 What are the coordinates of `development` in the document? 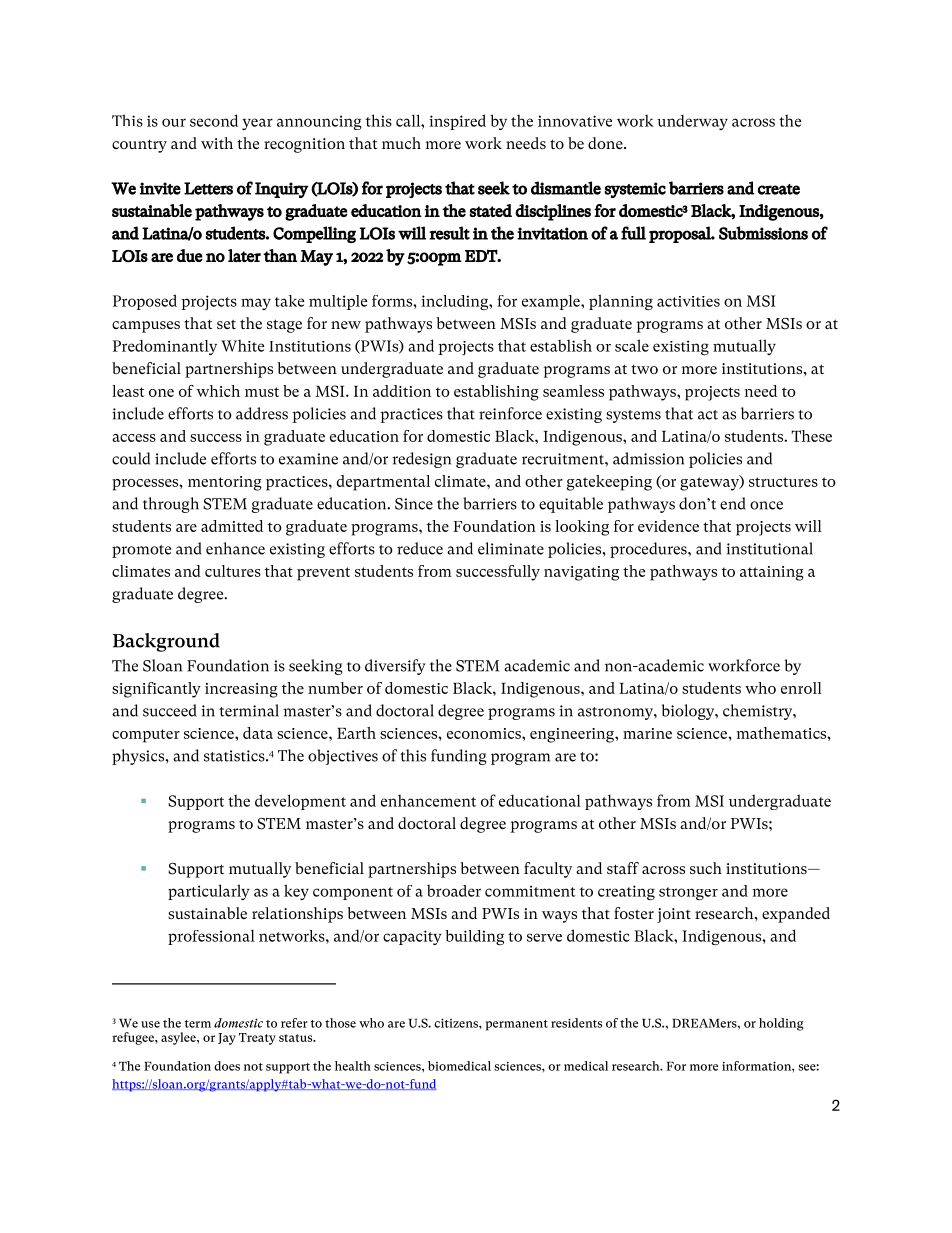 It's located at (300, 802).
